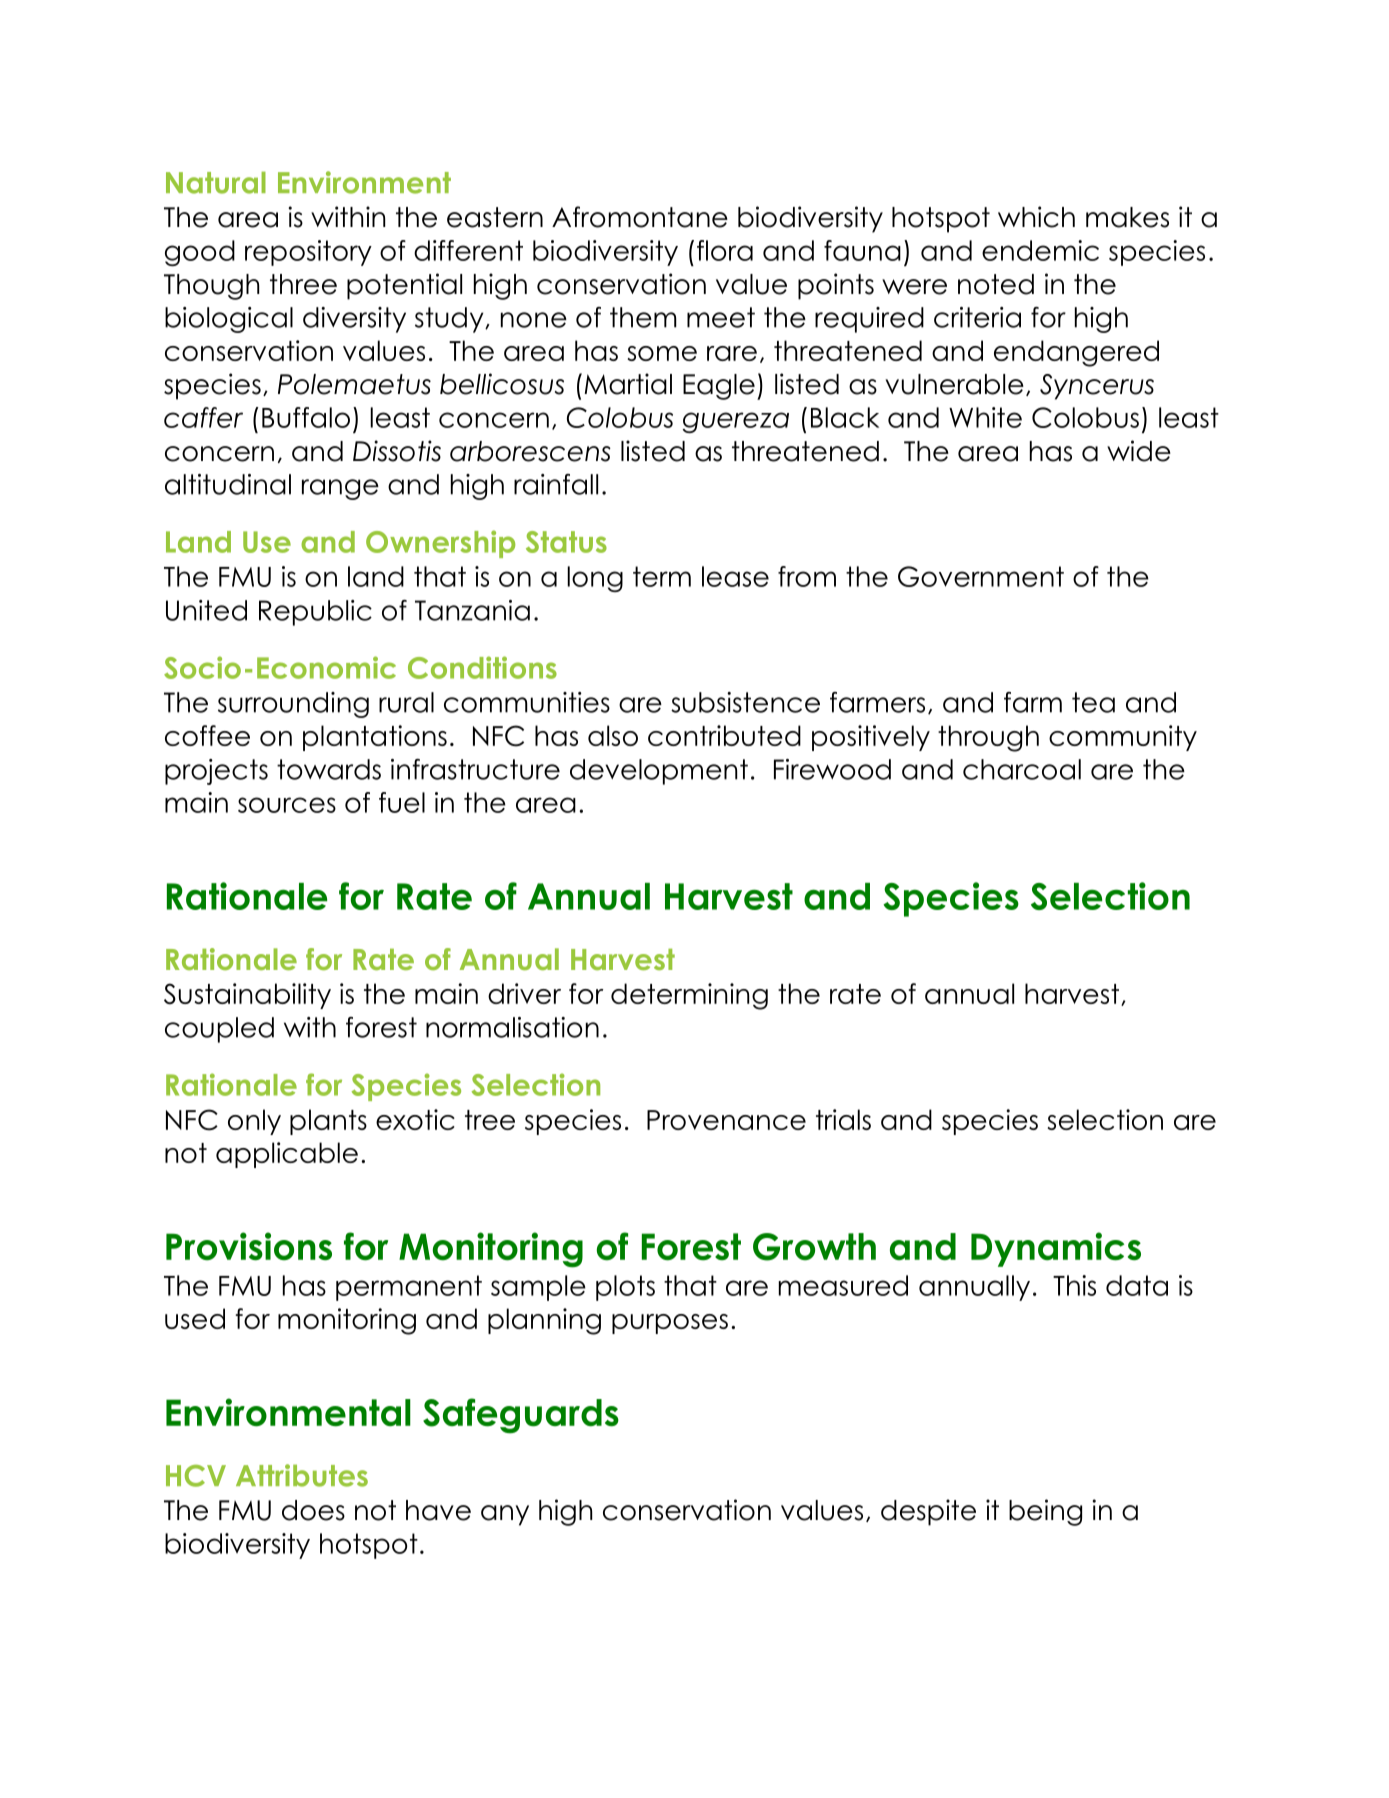  What do you see at coordinates (659, 772) in the image?
I see `development` at bounding box center [659, 772].
